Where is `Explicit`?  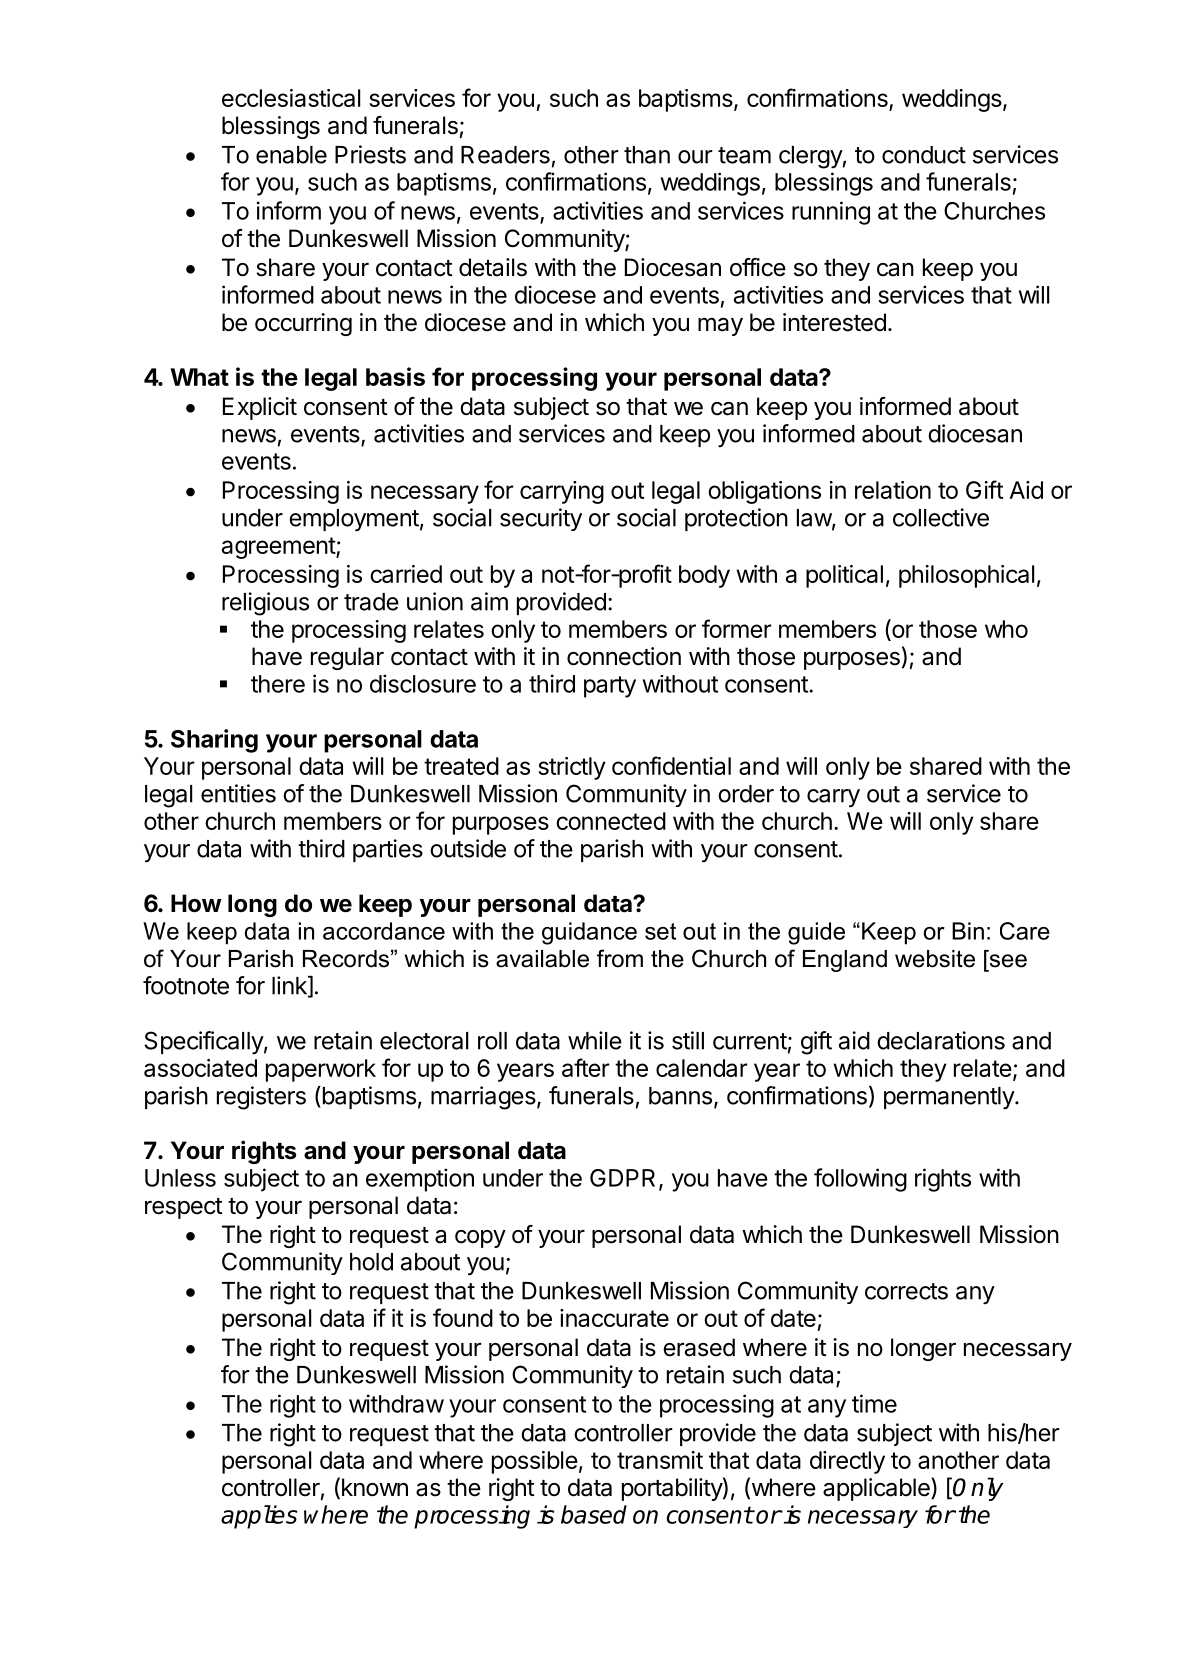 Explicit is located at coordinates (260, 408).
